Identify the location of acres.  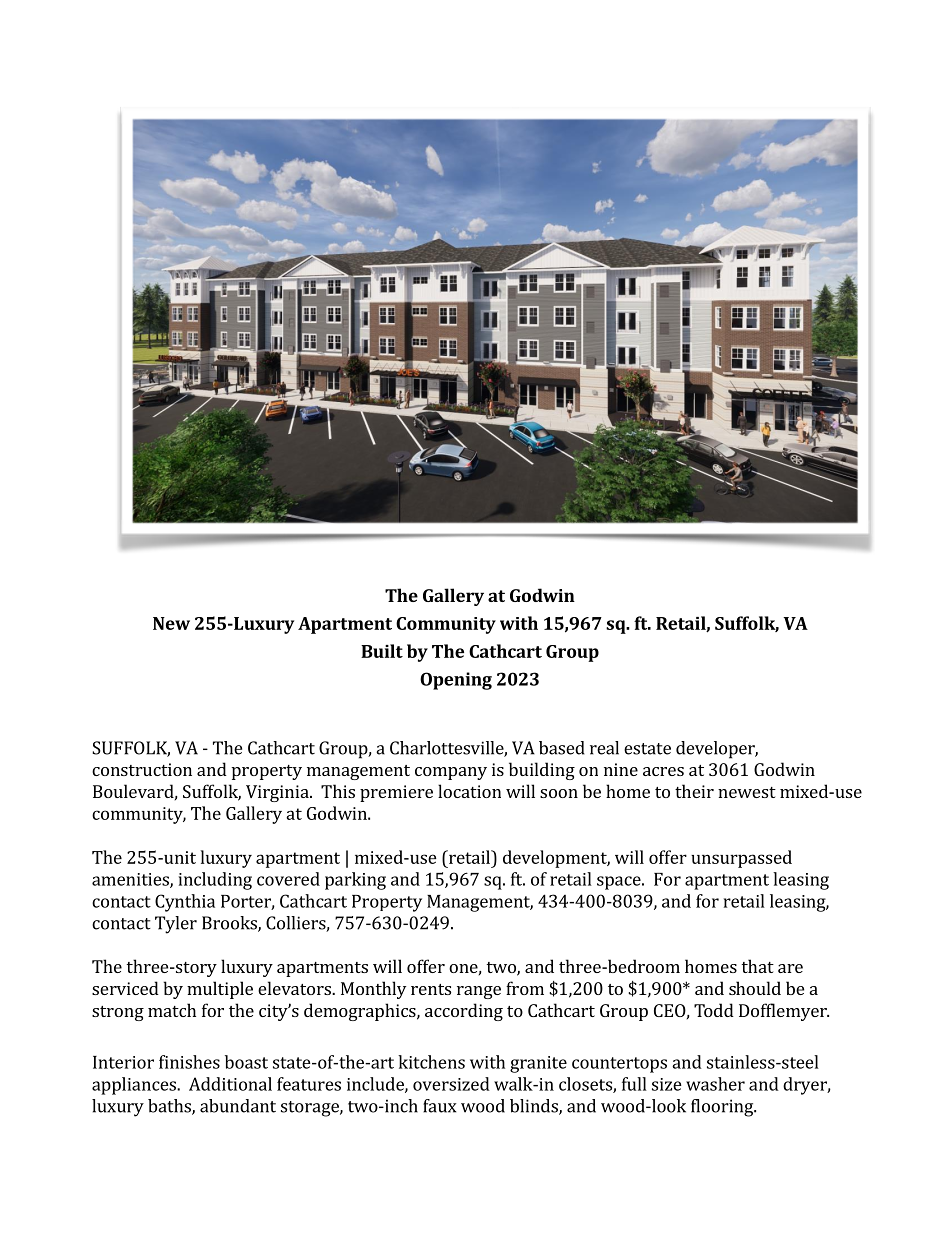
(663, 771).
